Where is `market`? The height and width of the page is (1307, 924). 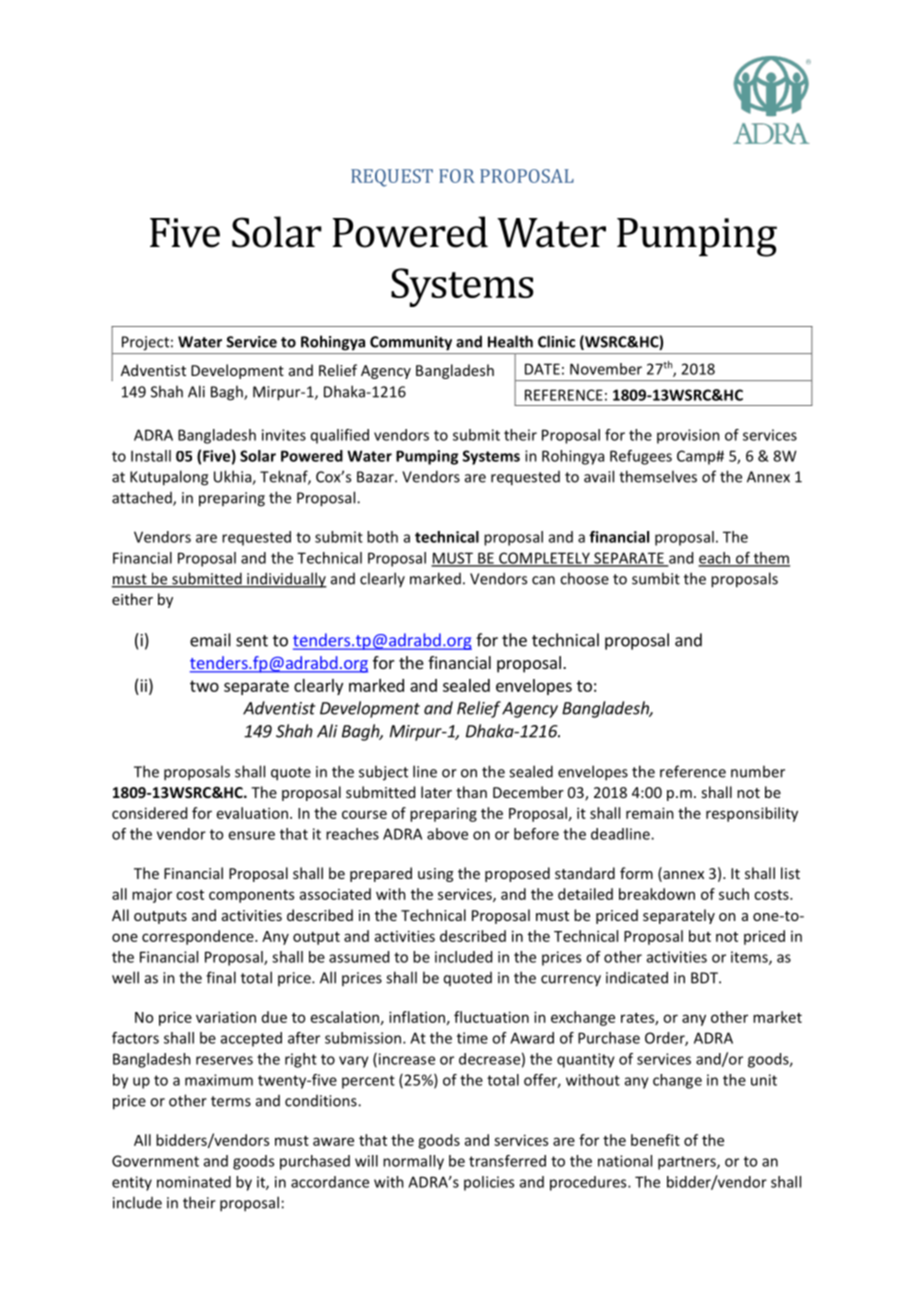
market is located at coordinates (777, 1017).
